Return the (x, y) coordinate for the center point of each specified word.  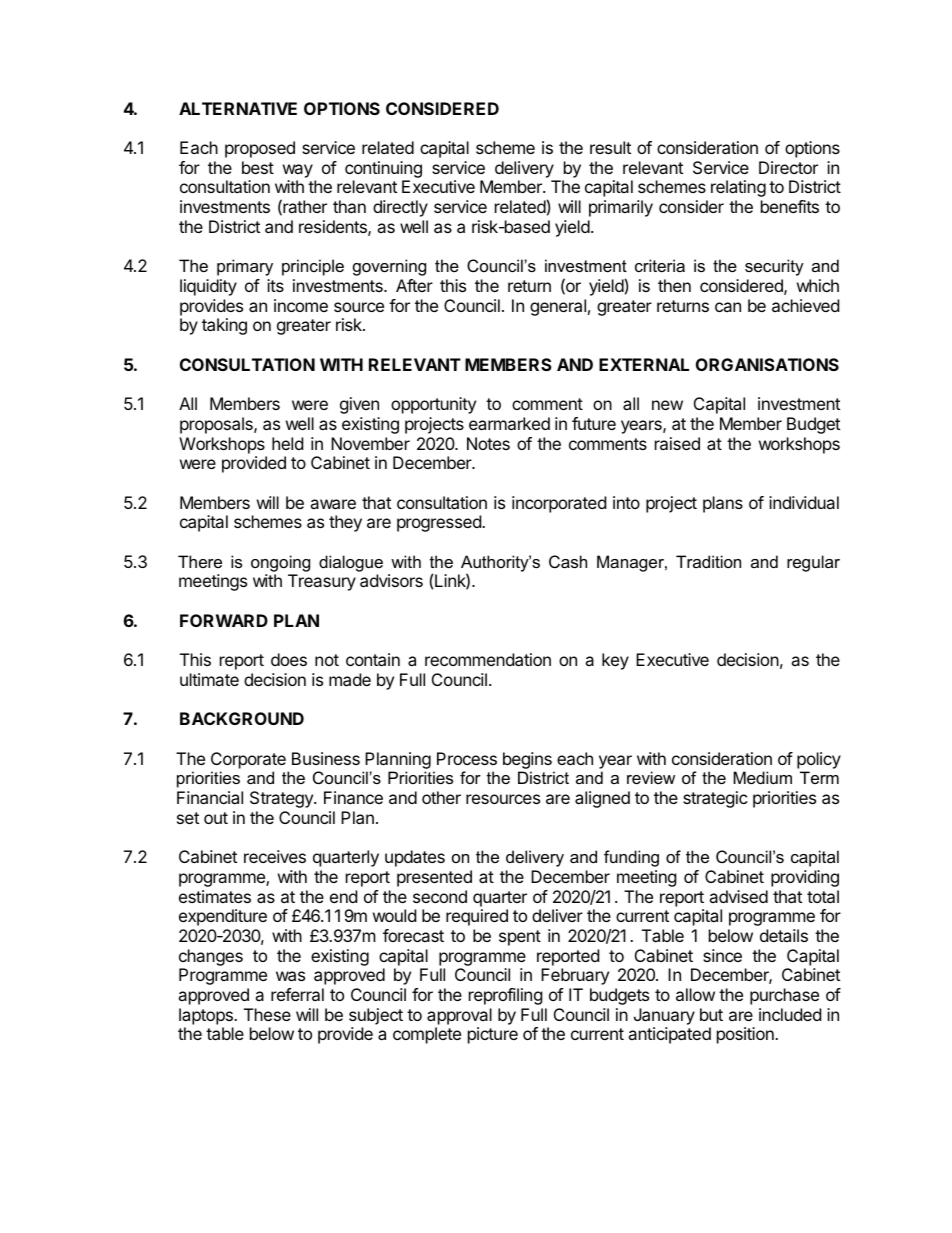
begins (527, 760)
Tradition (708, 561)
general (558, 307)
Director (788, 167)
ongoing (280, 563)
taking (224, 326)
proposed (260, 149)
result (610, 147)
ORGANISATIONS (767, 364)
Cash (568, 561)
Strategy (282, 799)
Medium (762, 777)
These (267, 1014)
